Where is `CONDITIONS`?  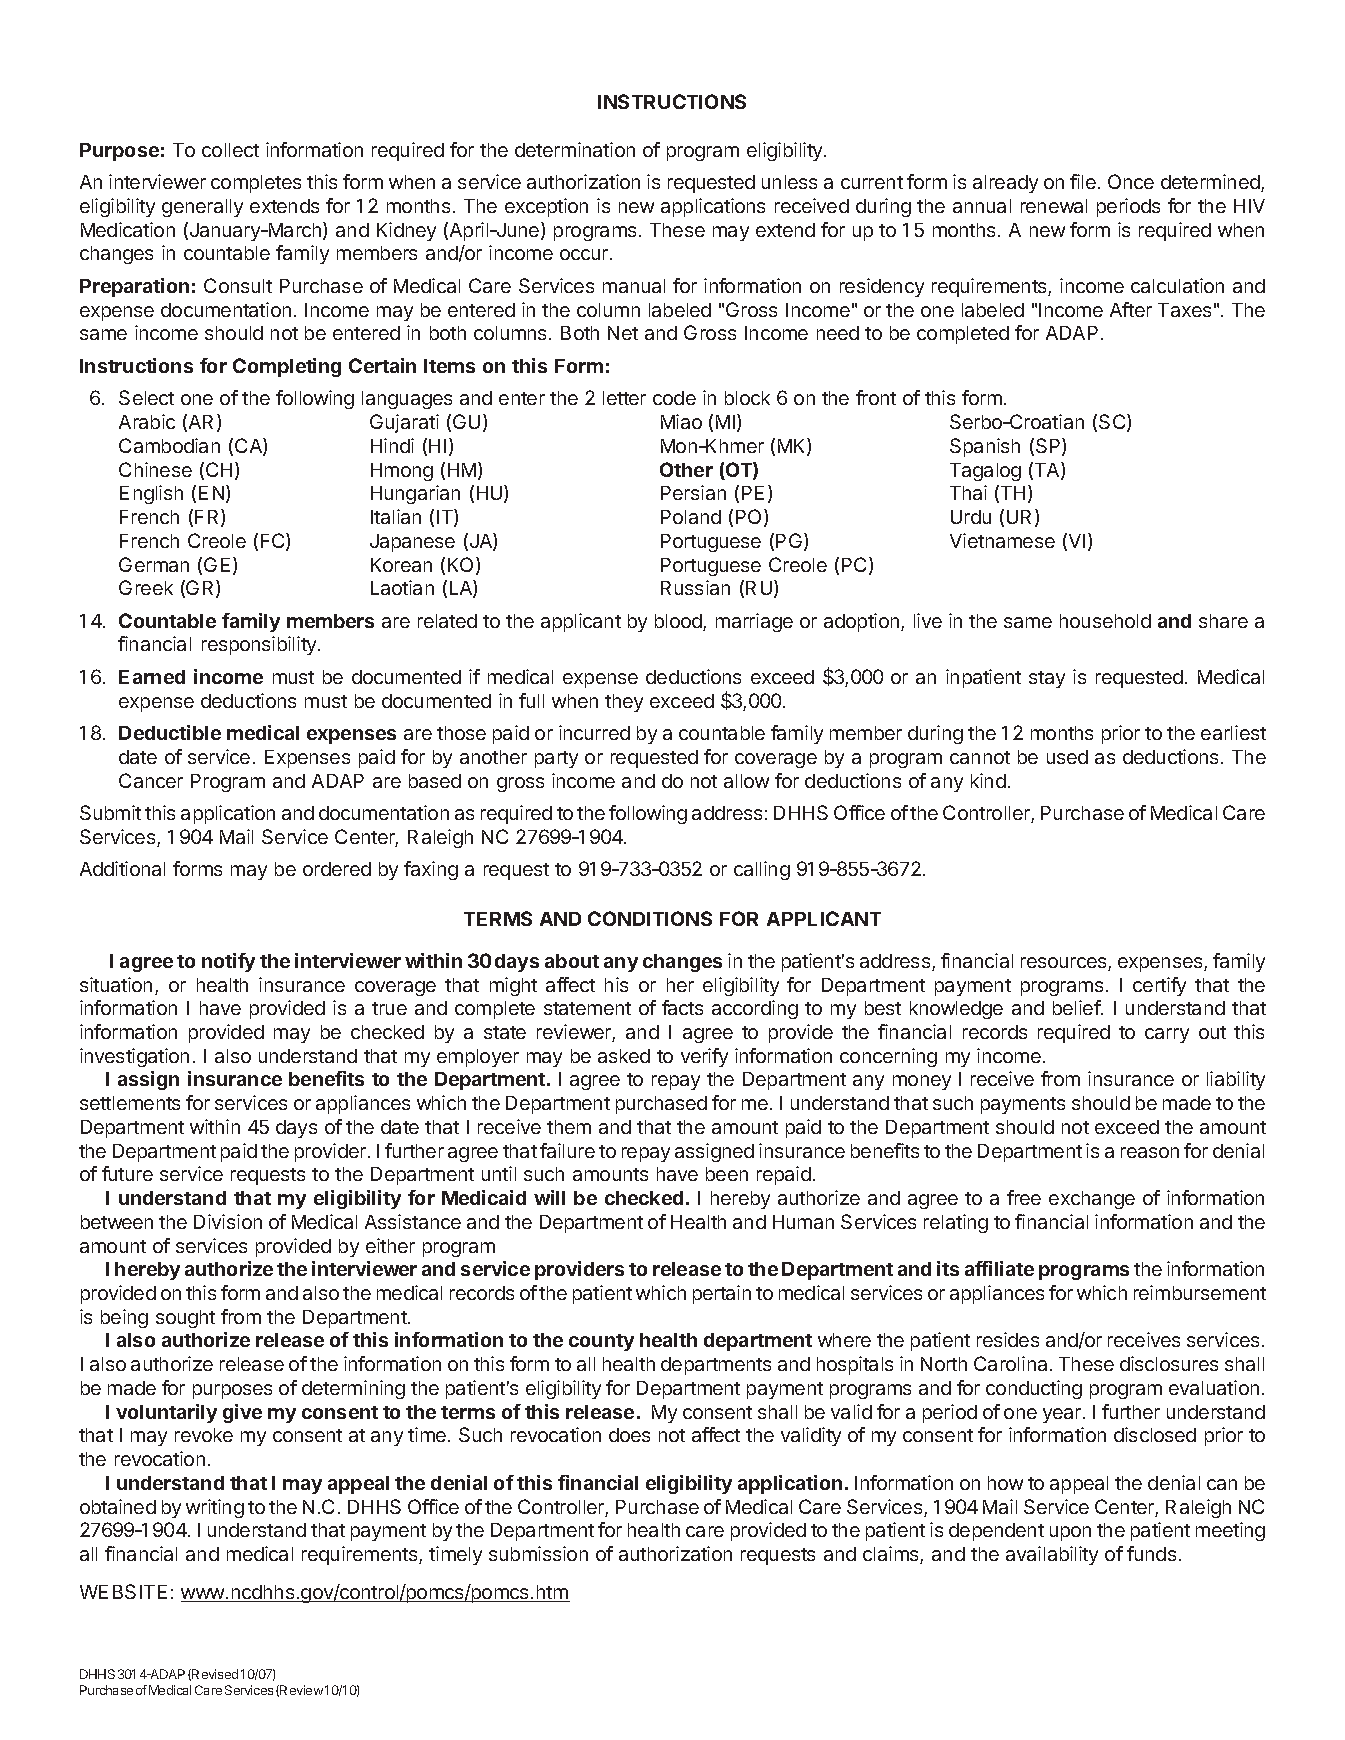
CONDITIONS is located at coordinates (650, 918).
